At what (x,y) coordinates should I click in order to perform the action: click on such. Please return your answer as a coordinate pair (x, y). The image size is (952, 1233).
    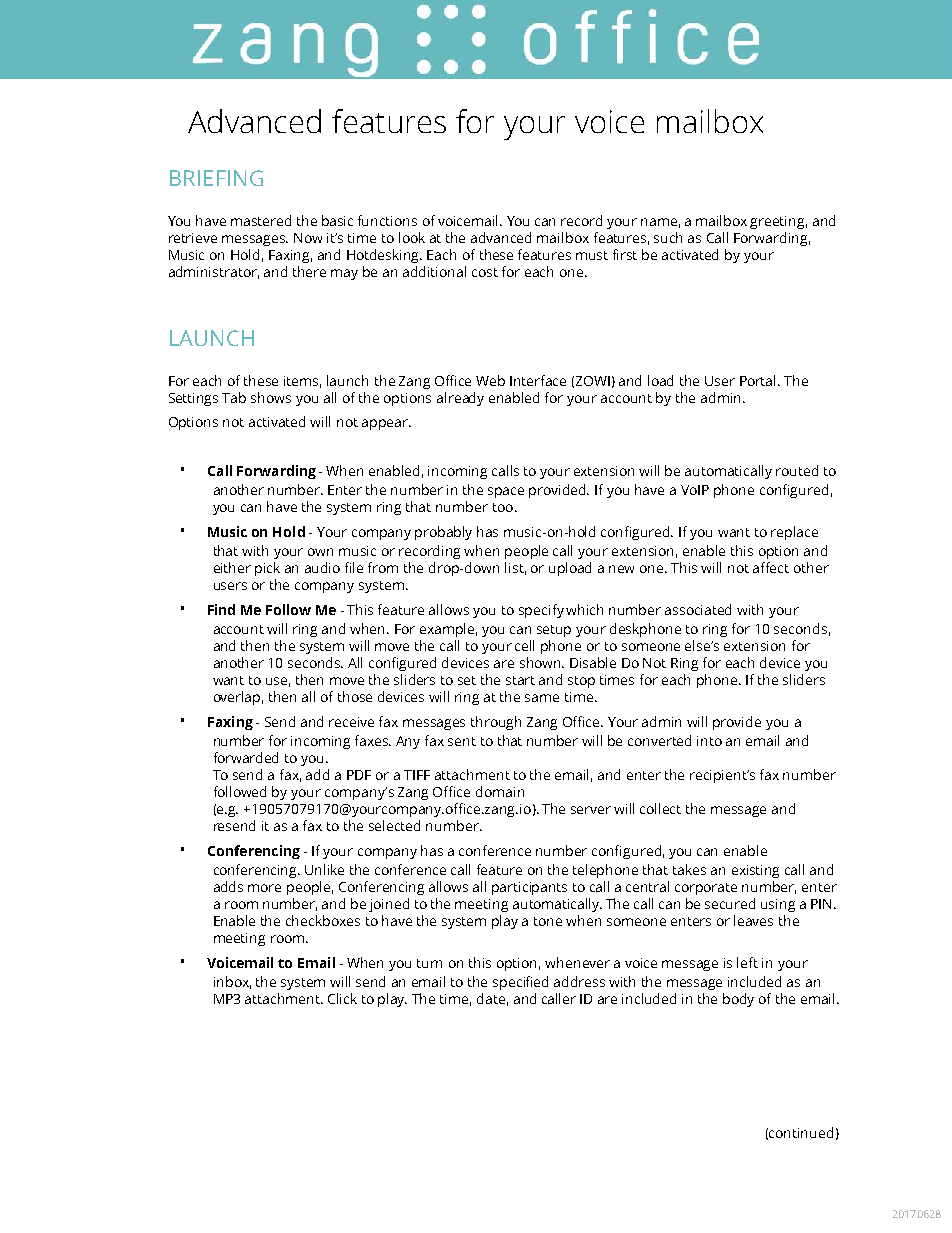
    Looking at the image, I should click on (668, 237).
